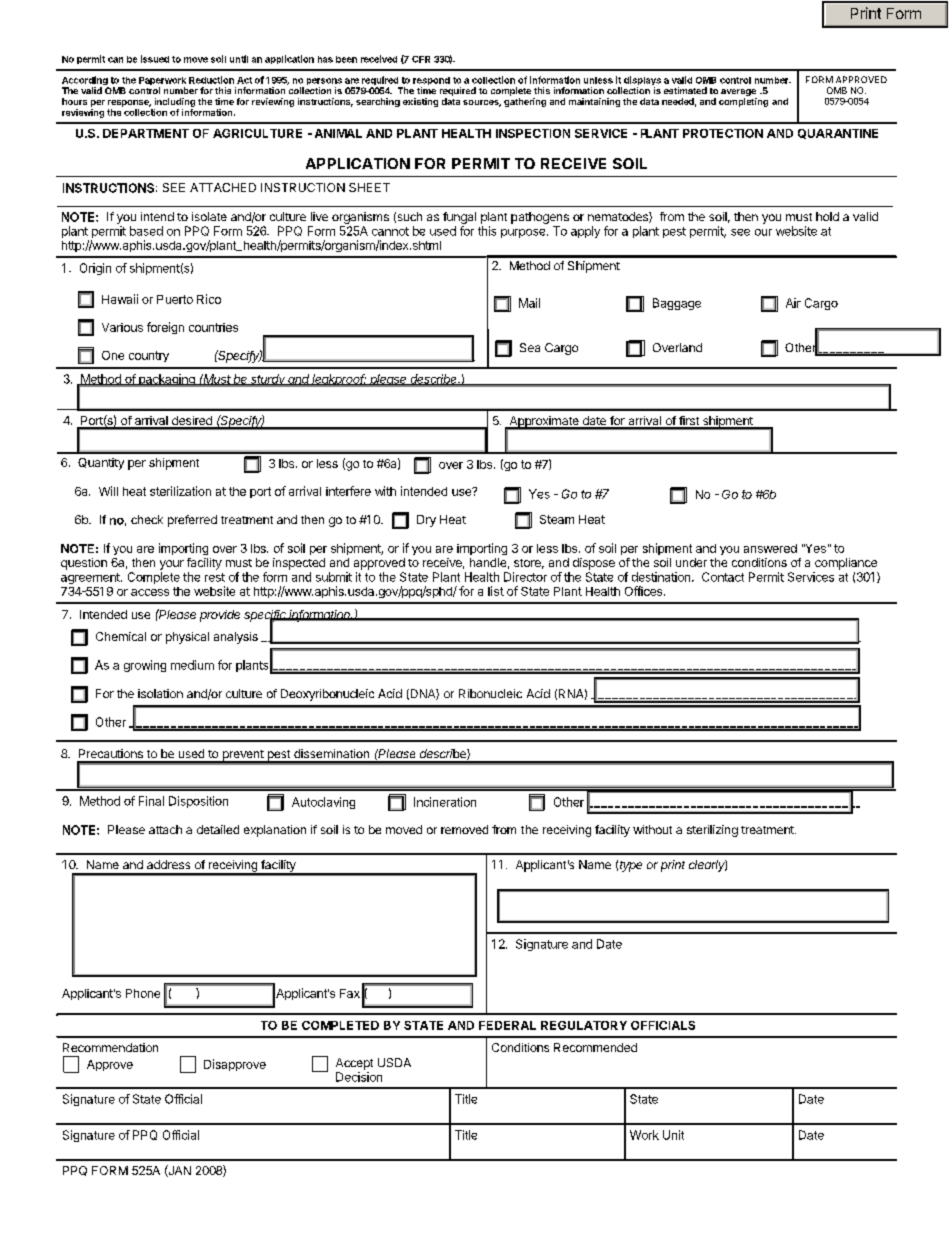 This screenshot has height=1233, width=952. Describe the element at coordinates (712, 831) in the screenshot. I see `sterilizing` at that location.
